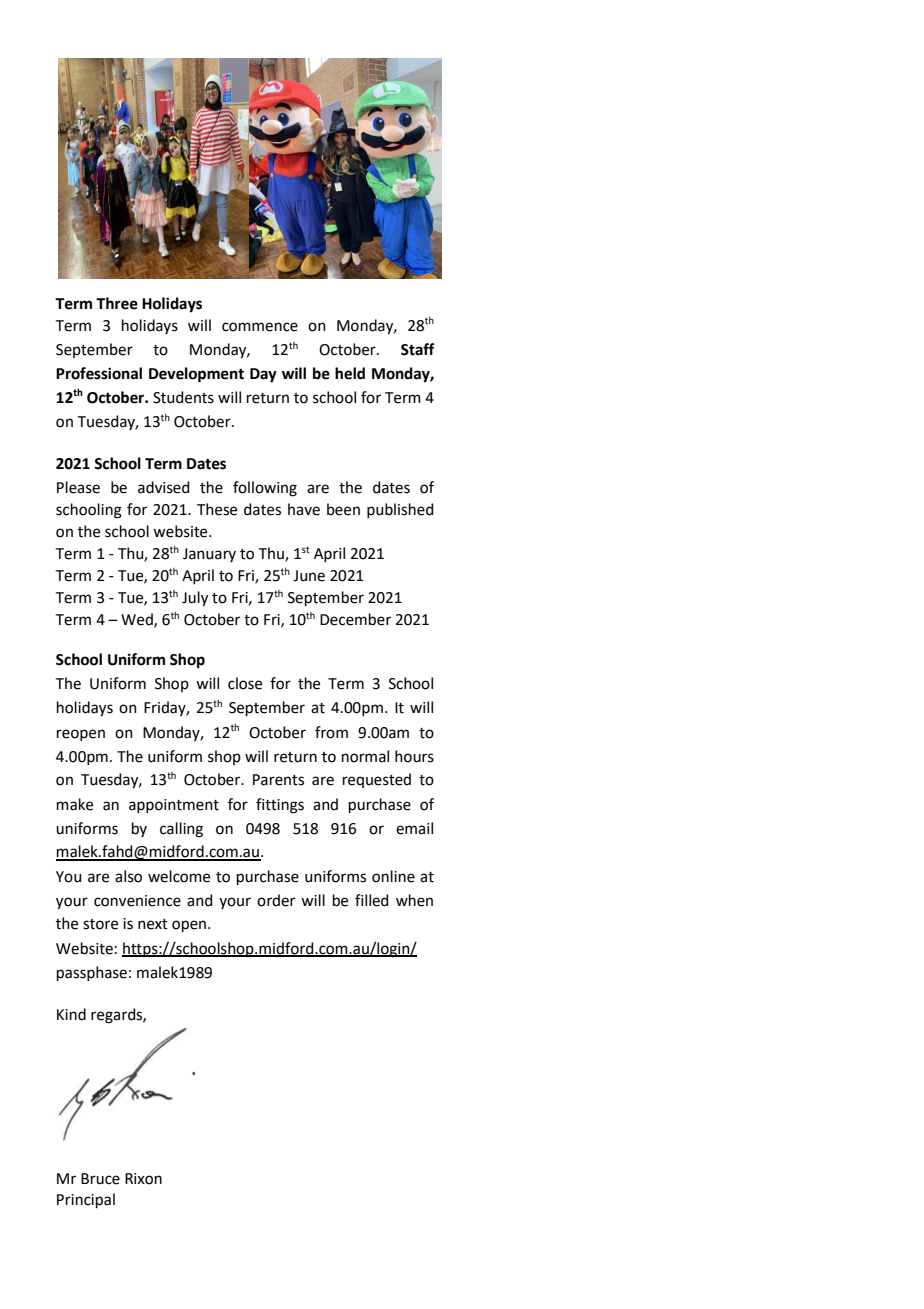 This screenshot has height=1309, width=924. What do you see at coordinates (372, 900) in the screenshot?
I see `filled` at bounding box center [372, 900].
